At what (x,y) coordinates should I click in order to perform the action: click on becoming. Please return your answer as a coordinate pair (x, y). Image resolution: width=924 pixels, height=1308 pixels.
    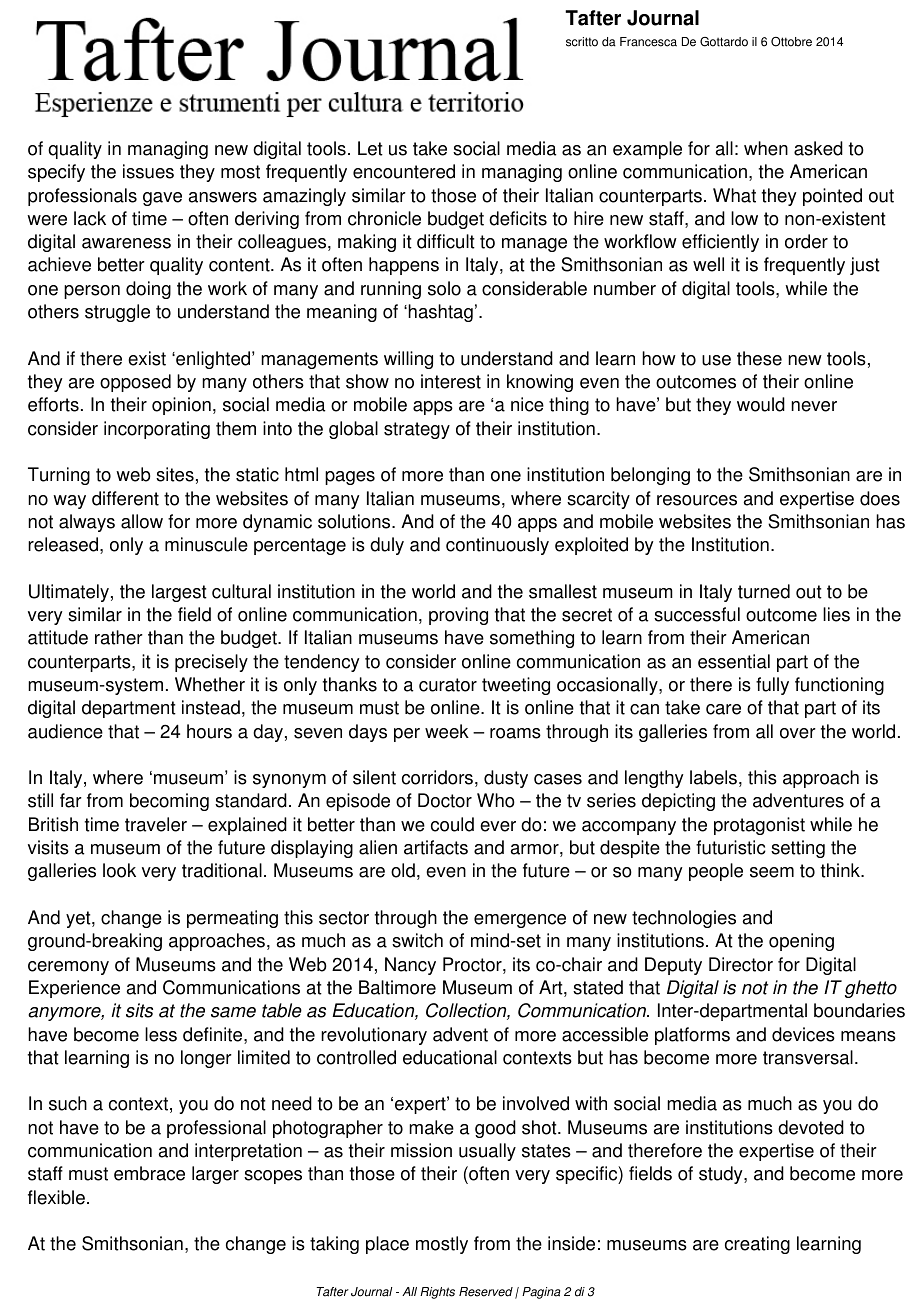
    Looking at the image, I should click on (169, 802).
